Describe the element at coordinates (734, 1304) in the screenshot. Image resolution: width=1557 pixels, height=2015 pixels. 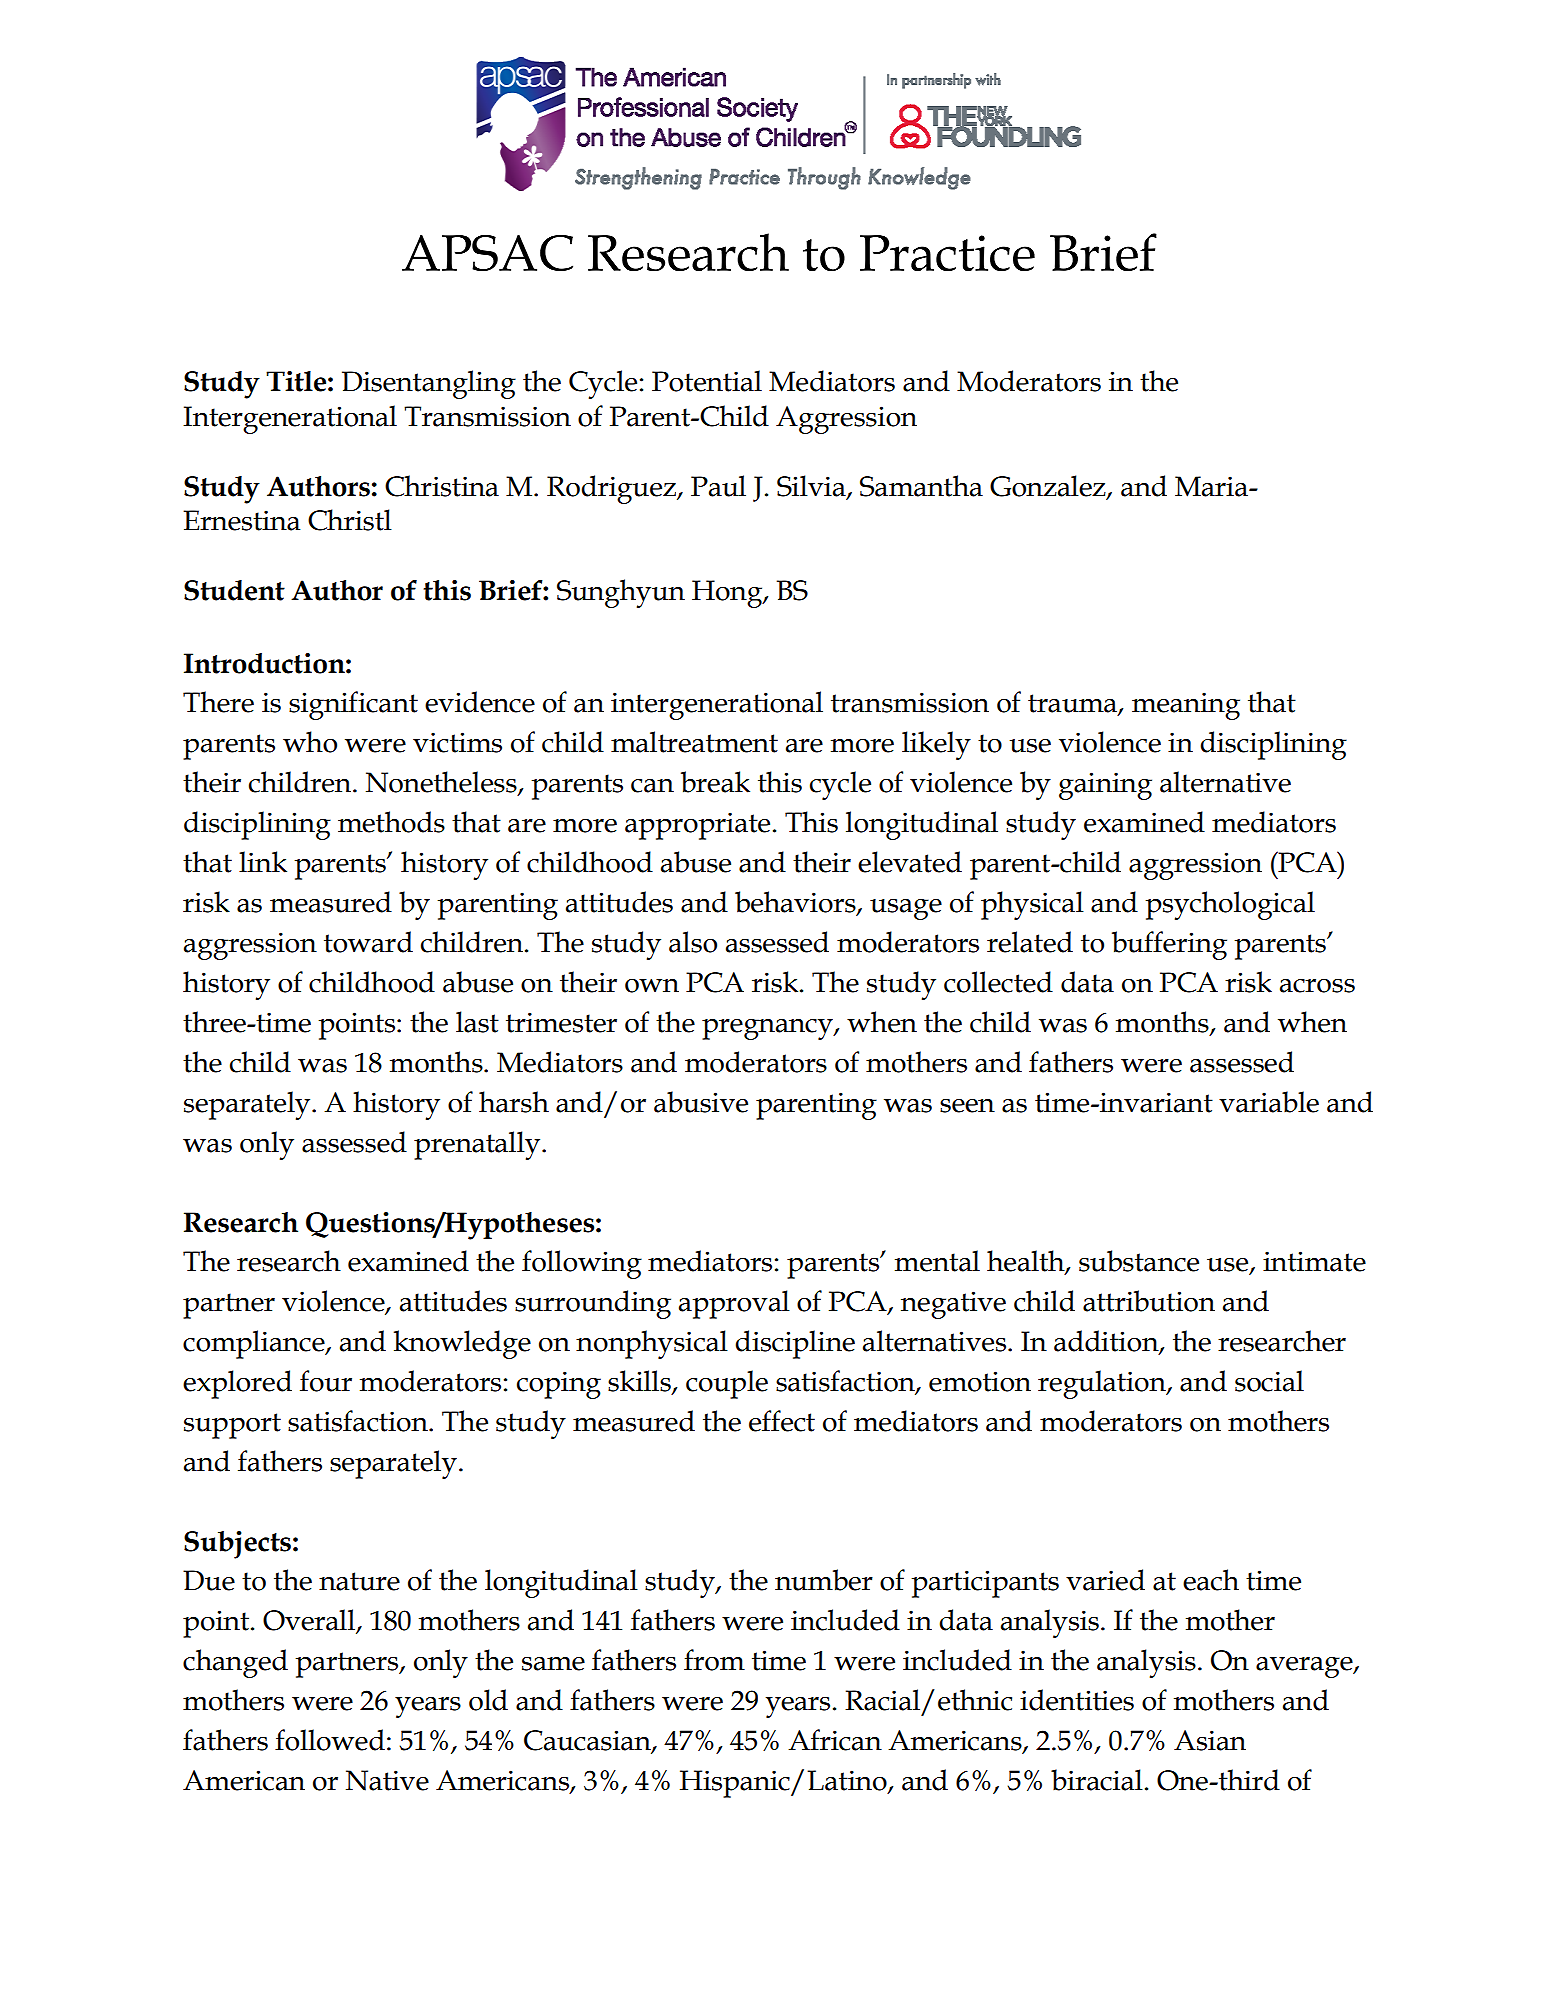
I see `approval` at that location.
